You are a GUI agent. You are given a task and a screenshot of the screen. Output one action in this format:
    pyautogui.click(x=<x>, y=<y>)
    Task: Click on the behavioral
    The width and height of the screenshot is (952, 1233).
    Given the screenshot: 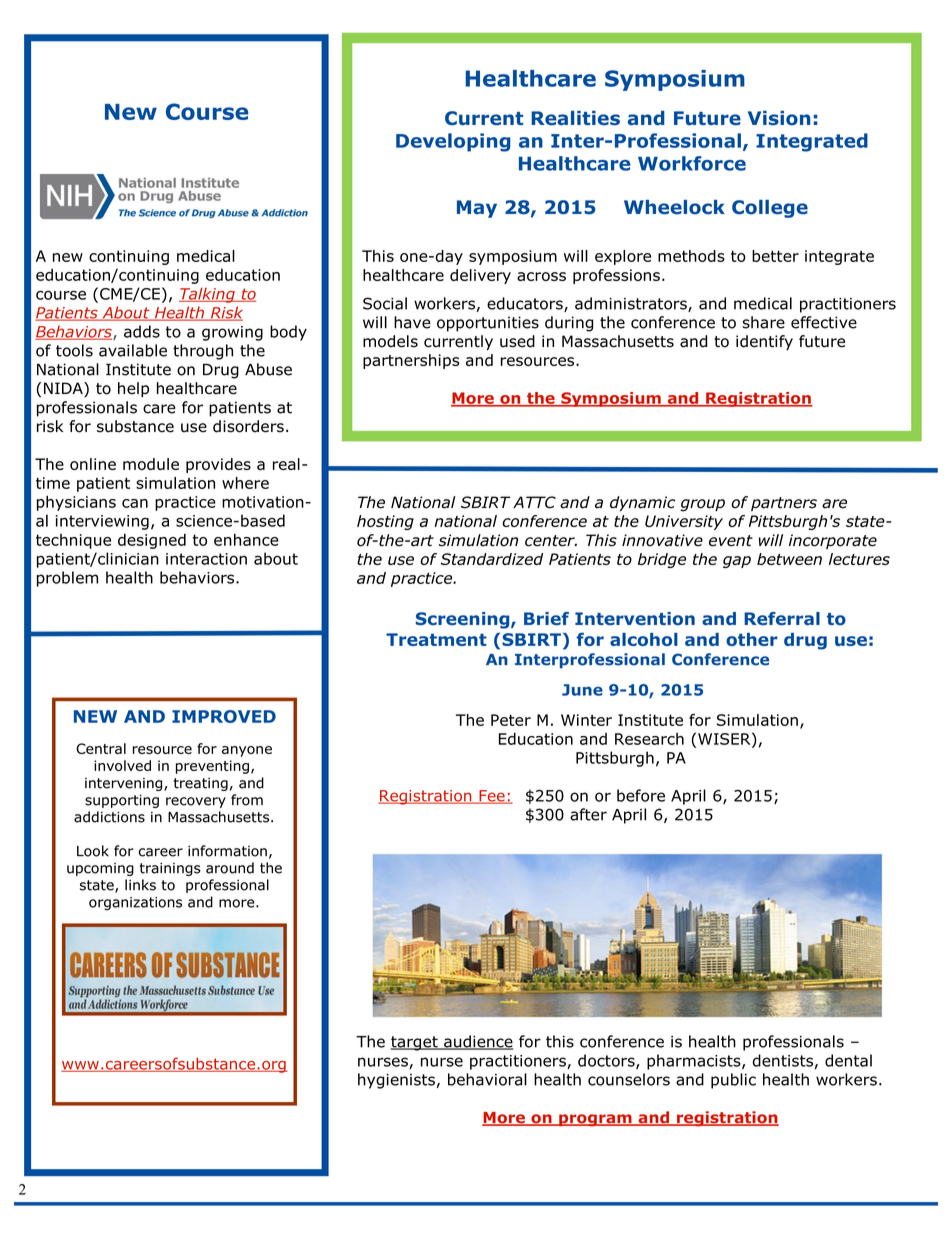 What is the action you would take?
    pyautogui.click(x=487, y=1079)
